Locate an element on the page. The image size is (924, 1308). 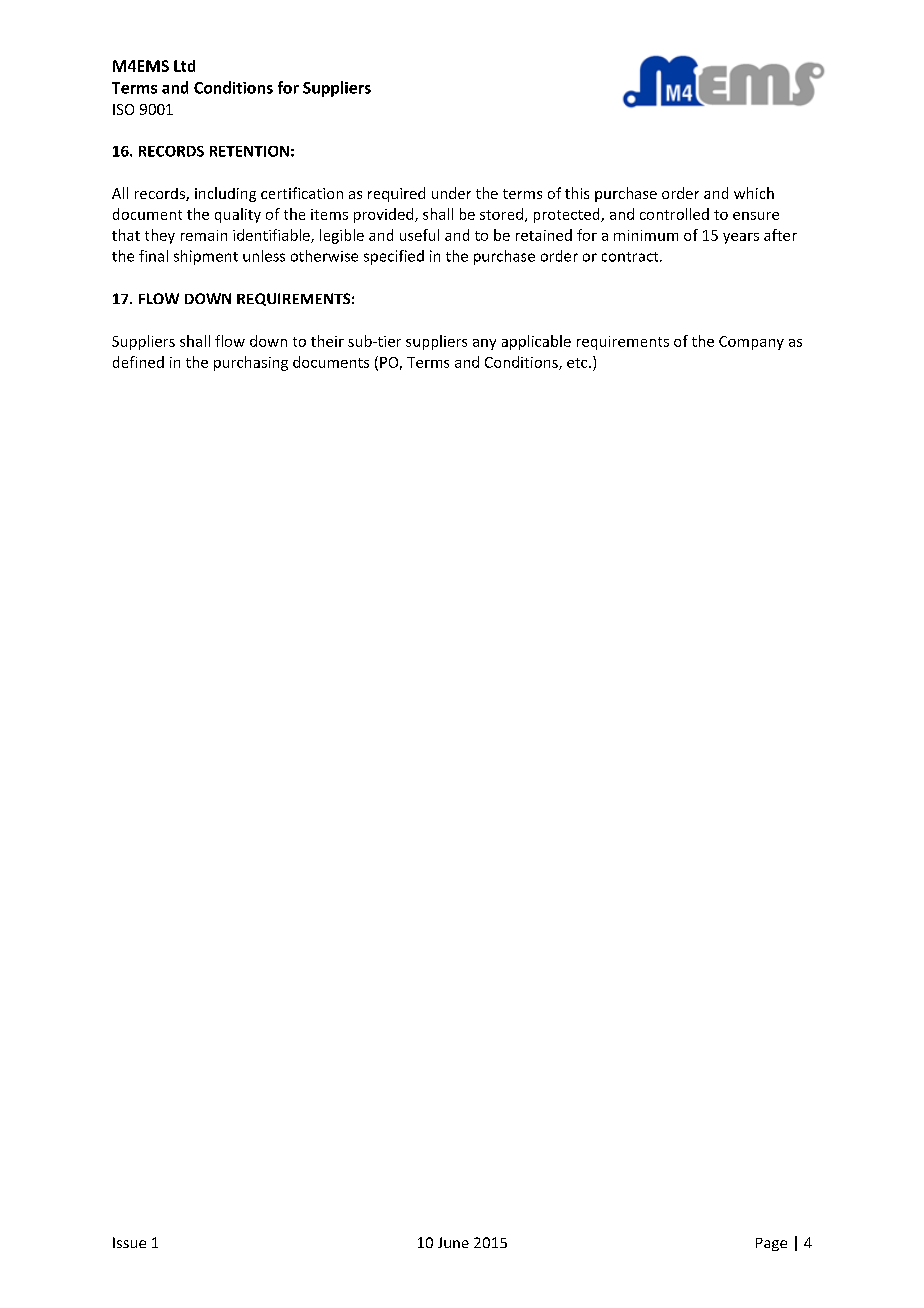
which is located at coordinates (754, 193).
